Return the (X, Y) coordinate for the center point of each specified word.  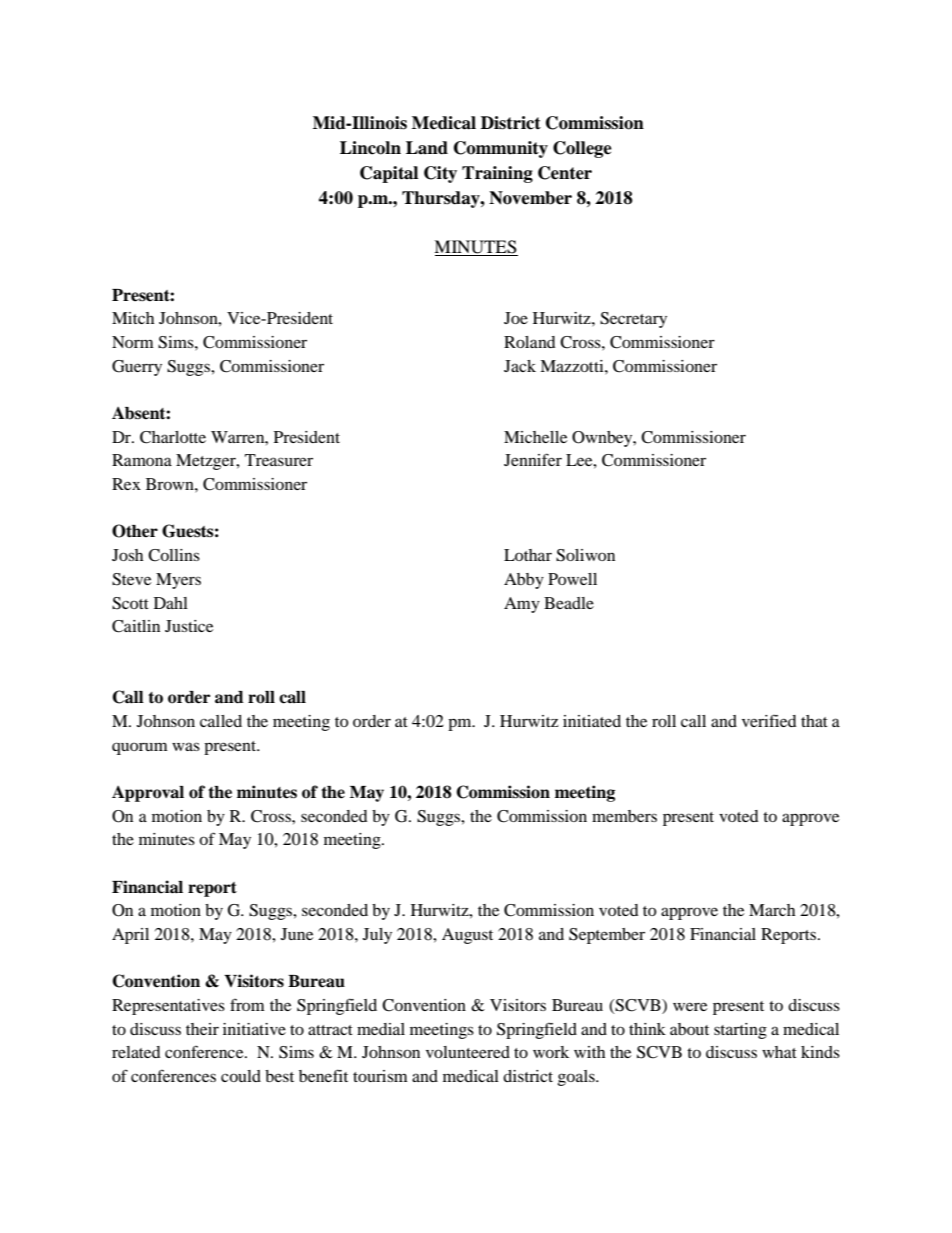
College (582, 149)
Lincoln (370, 148)
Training (497, 174)
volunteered (468, 1052)
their (202, 1029)
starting (740, 1031)
